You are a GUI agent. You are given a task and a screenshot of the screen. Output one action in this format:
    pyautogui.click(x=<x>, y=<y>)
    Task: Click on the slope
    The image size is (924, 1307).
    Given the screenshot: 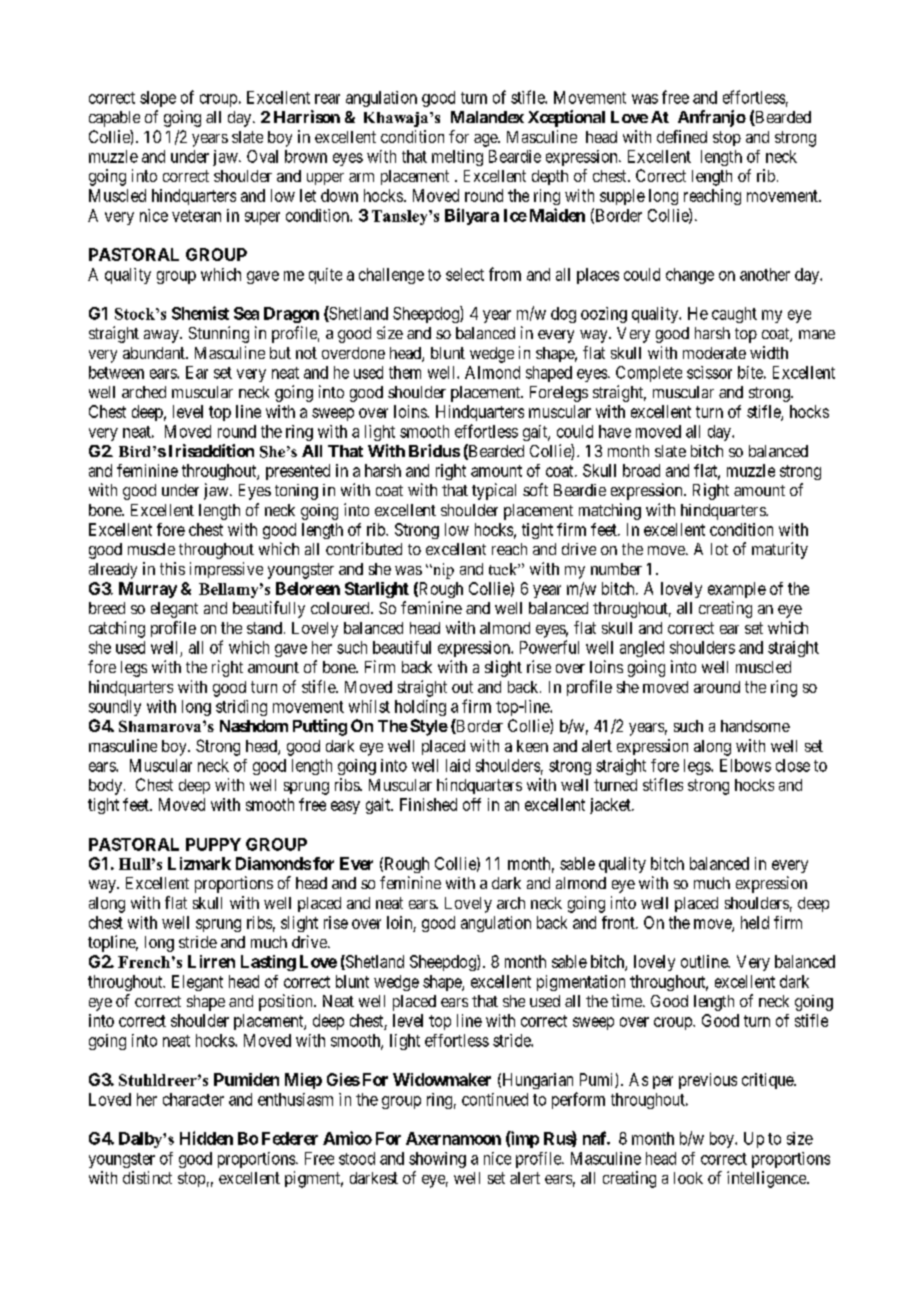 What is the action you would take?
    pyautogui.click(x=158, y=99)
